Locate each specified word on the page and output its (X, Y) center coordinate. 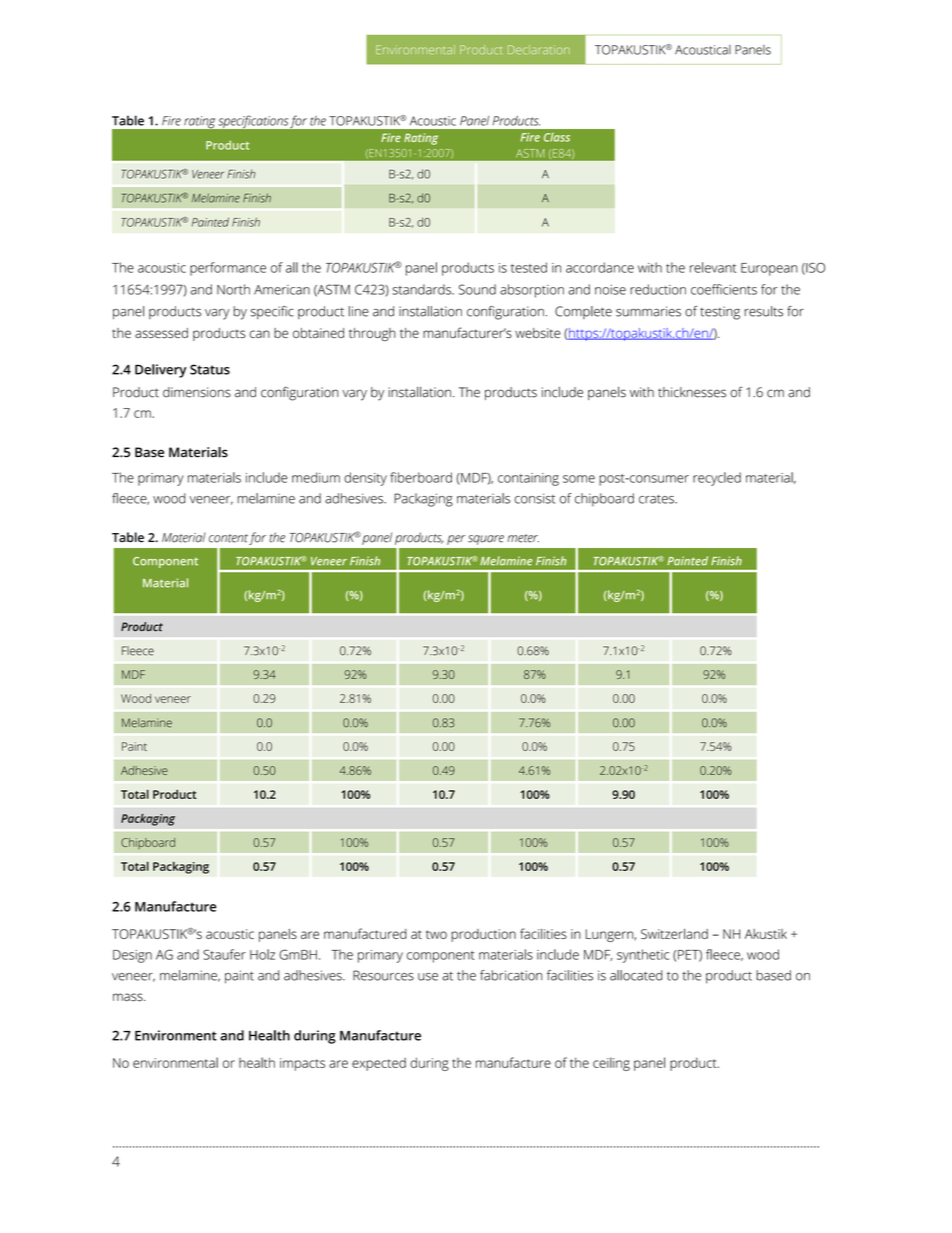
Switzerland (674, 934)
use (428, 977)
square (486, 540)
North (233, 289)
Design (132, 956)
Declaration (539, 50)
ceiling (611, 1064)
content (228, 538)
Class (557, 137)
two (436, 934)
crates (657, 499)
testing (720, 313)
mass (129, 997)
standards (422, 289)
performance (228, 269)
